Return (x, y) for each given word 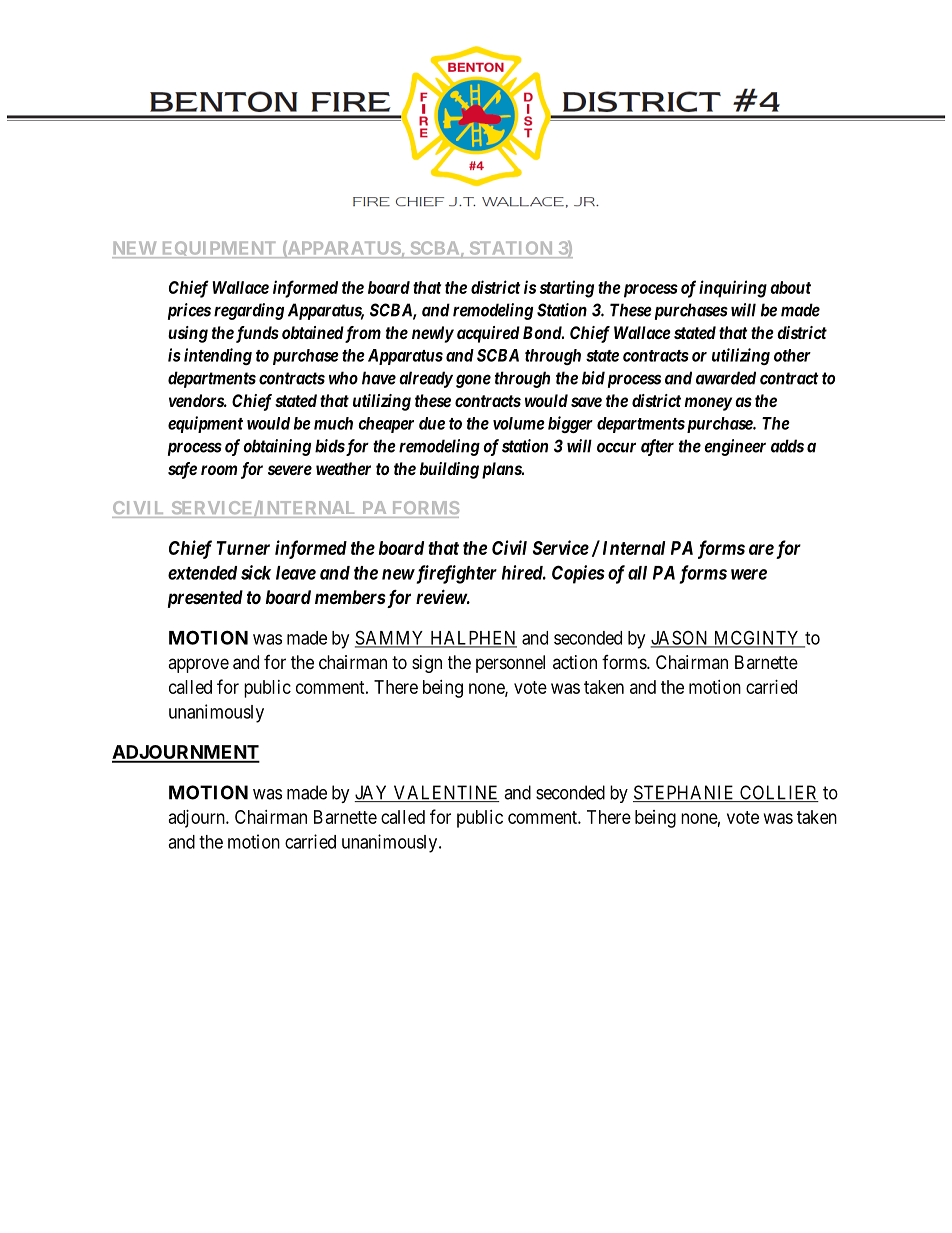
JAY (372, 793)
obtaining (277, 447)
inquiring (733, 289)
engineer (735, 447)
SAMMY (391, 638)
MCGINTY (757, 638)
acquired (488, 334)
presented (205, 599)
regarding (249, 311)
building (449, 470)
